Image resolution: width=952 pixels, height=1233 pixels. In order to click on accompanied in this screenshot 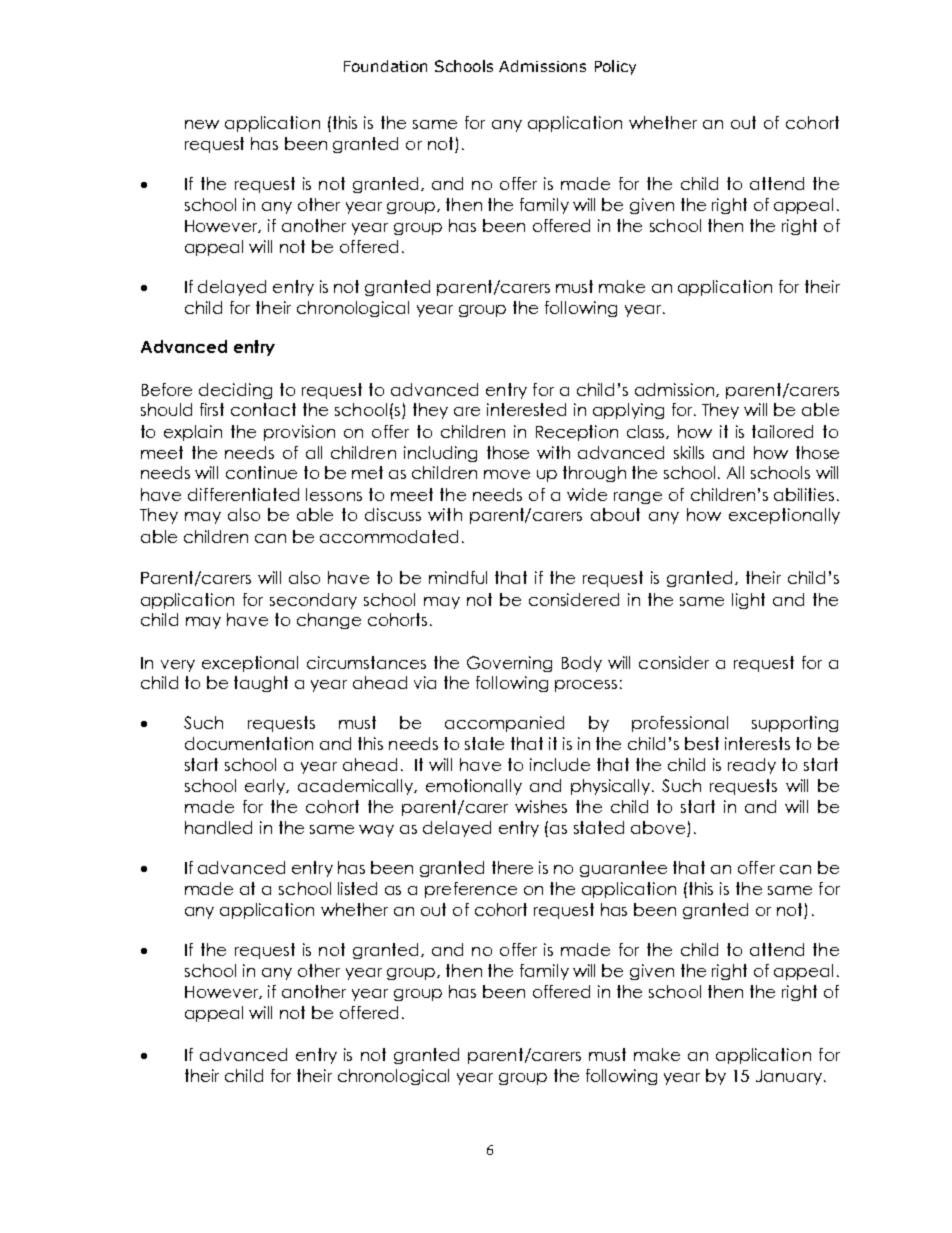, I will do `click(504, 724)`.
